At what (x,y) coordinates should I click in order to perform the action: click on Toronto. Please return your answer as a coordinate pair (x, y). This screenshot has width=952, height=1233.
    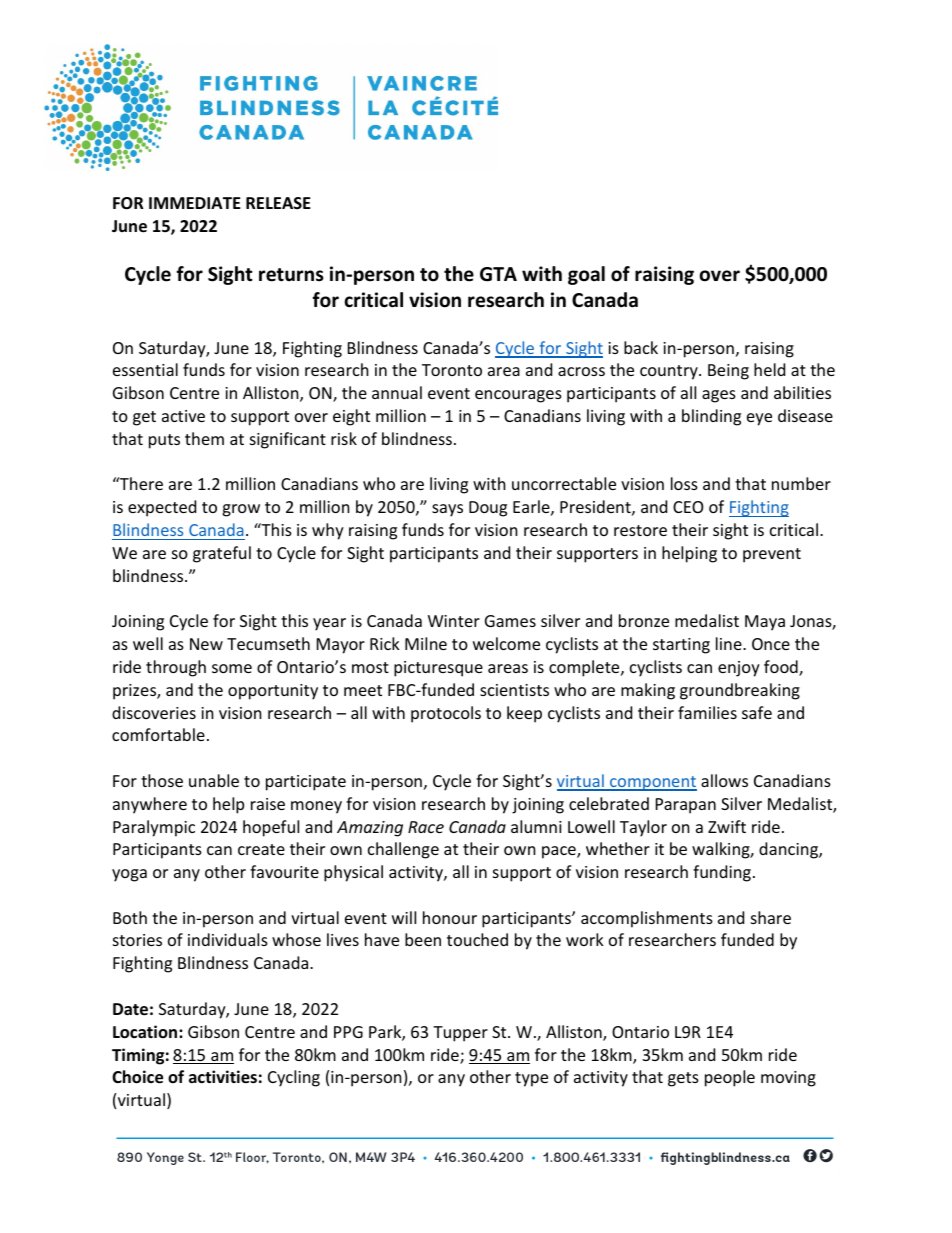
    Looking at the image, I should click on (452, 370).
